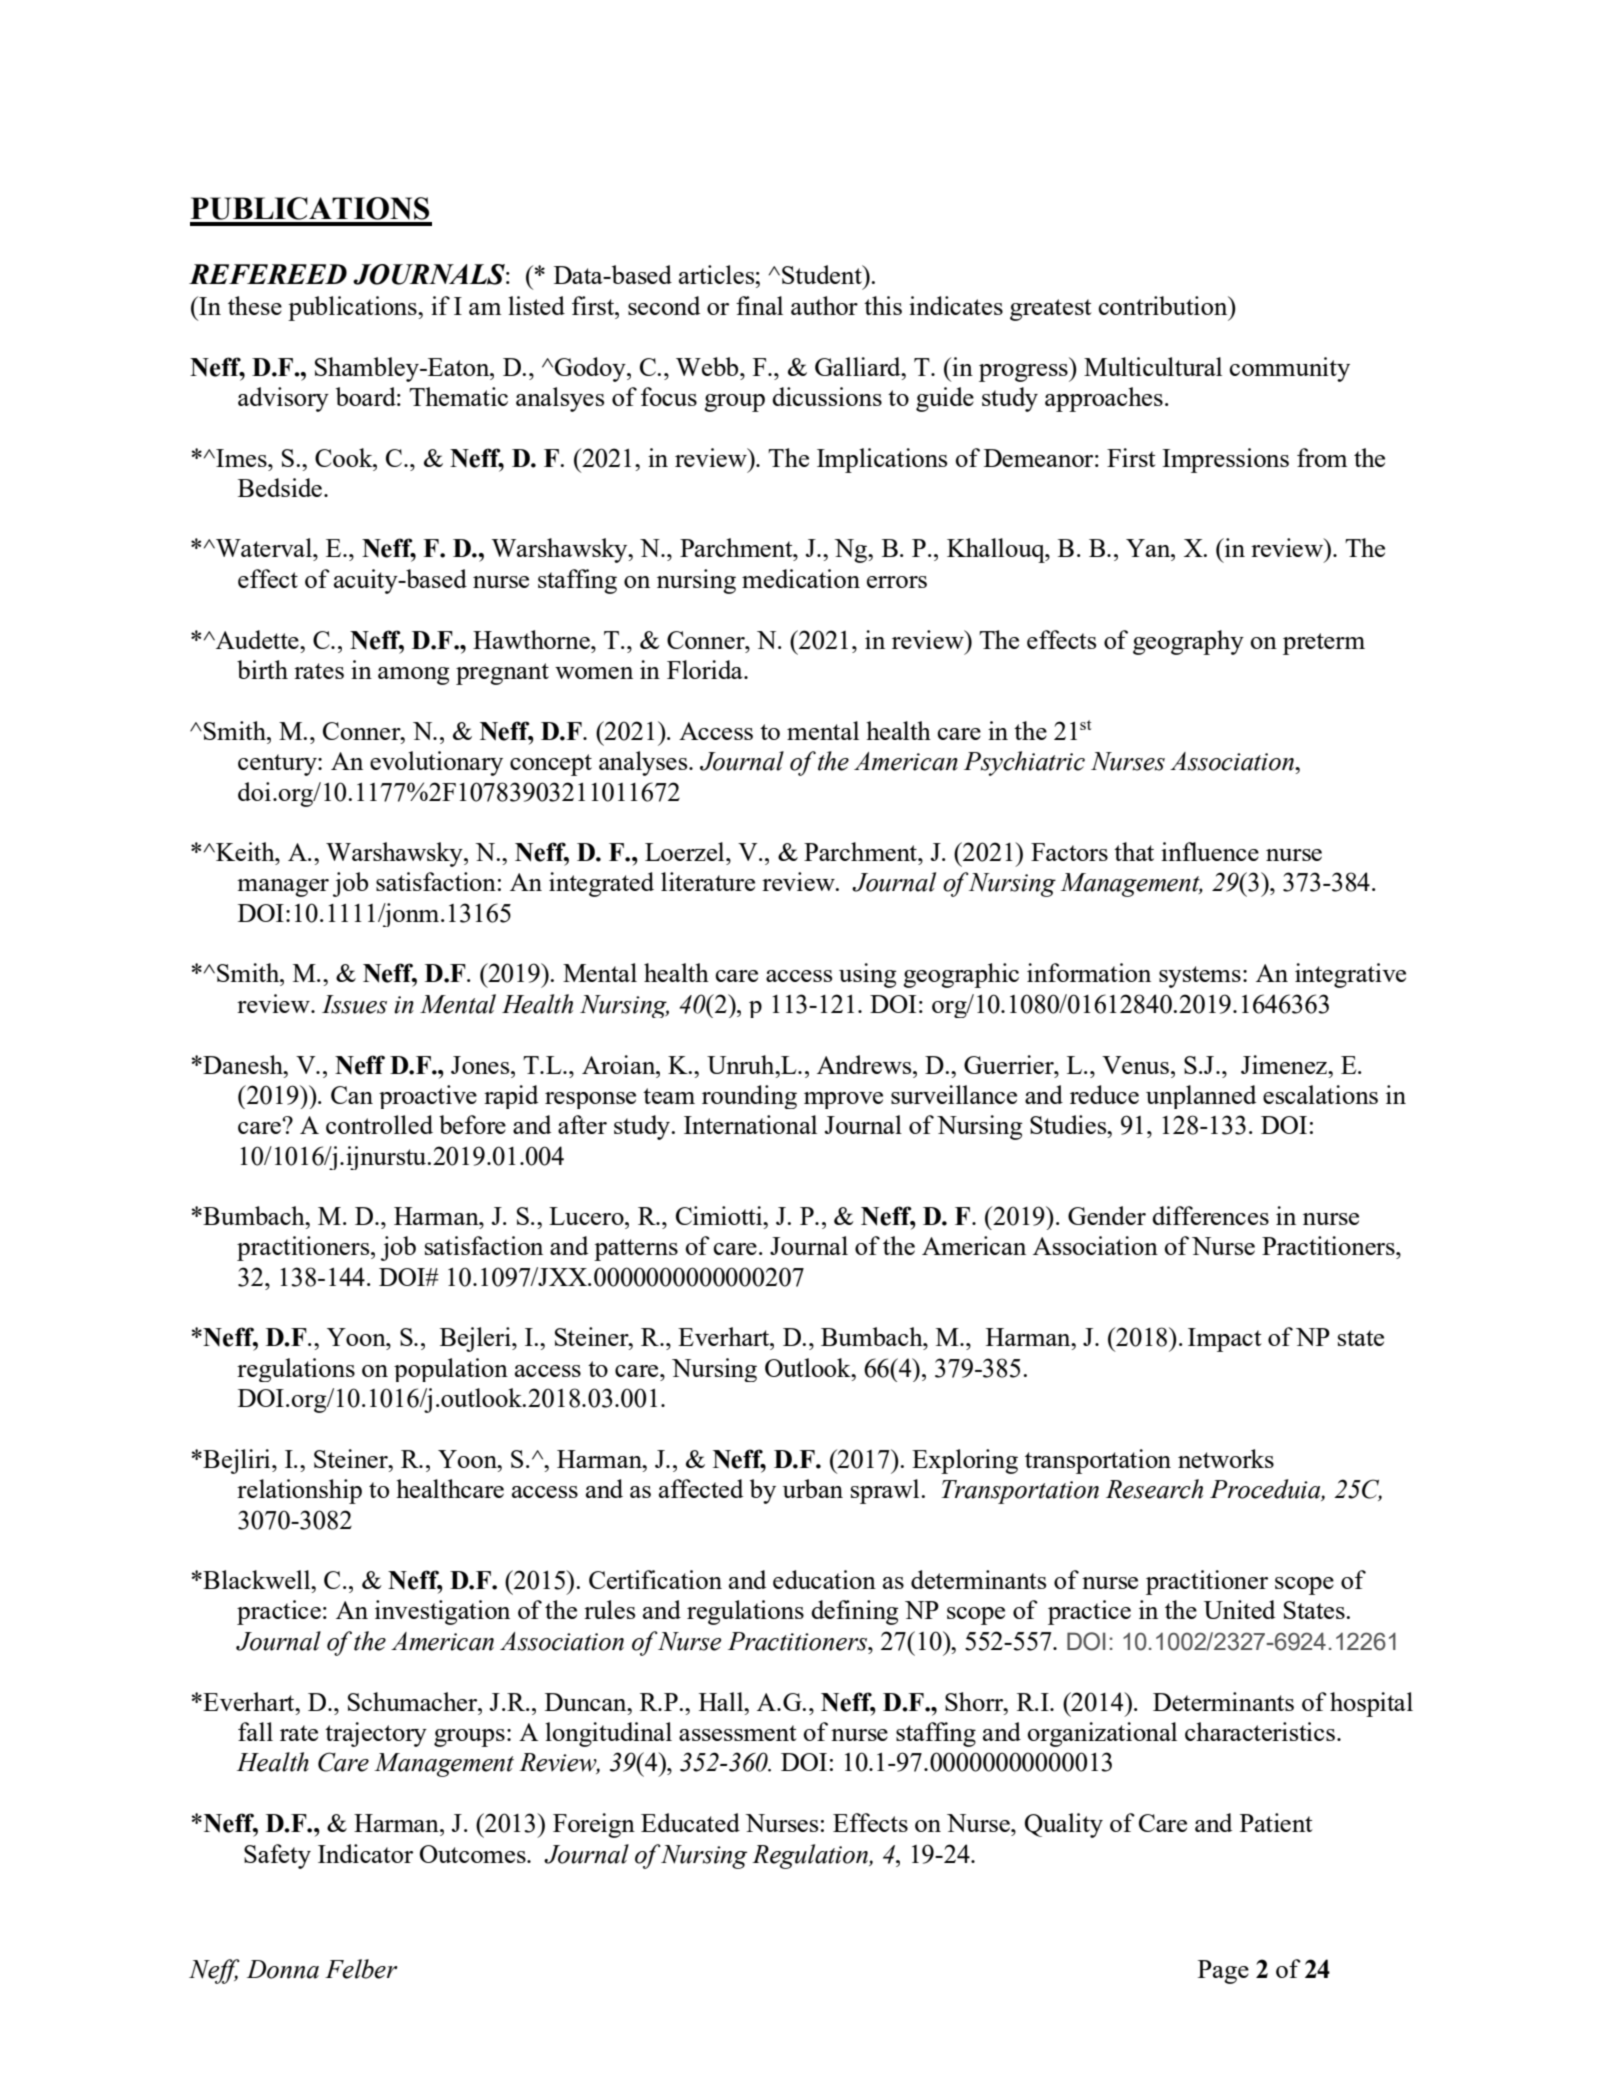  What do you see at coordinates (1164, 305) in the document?
I see `contribution` at bounding box center [1164, 305].
